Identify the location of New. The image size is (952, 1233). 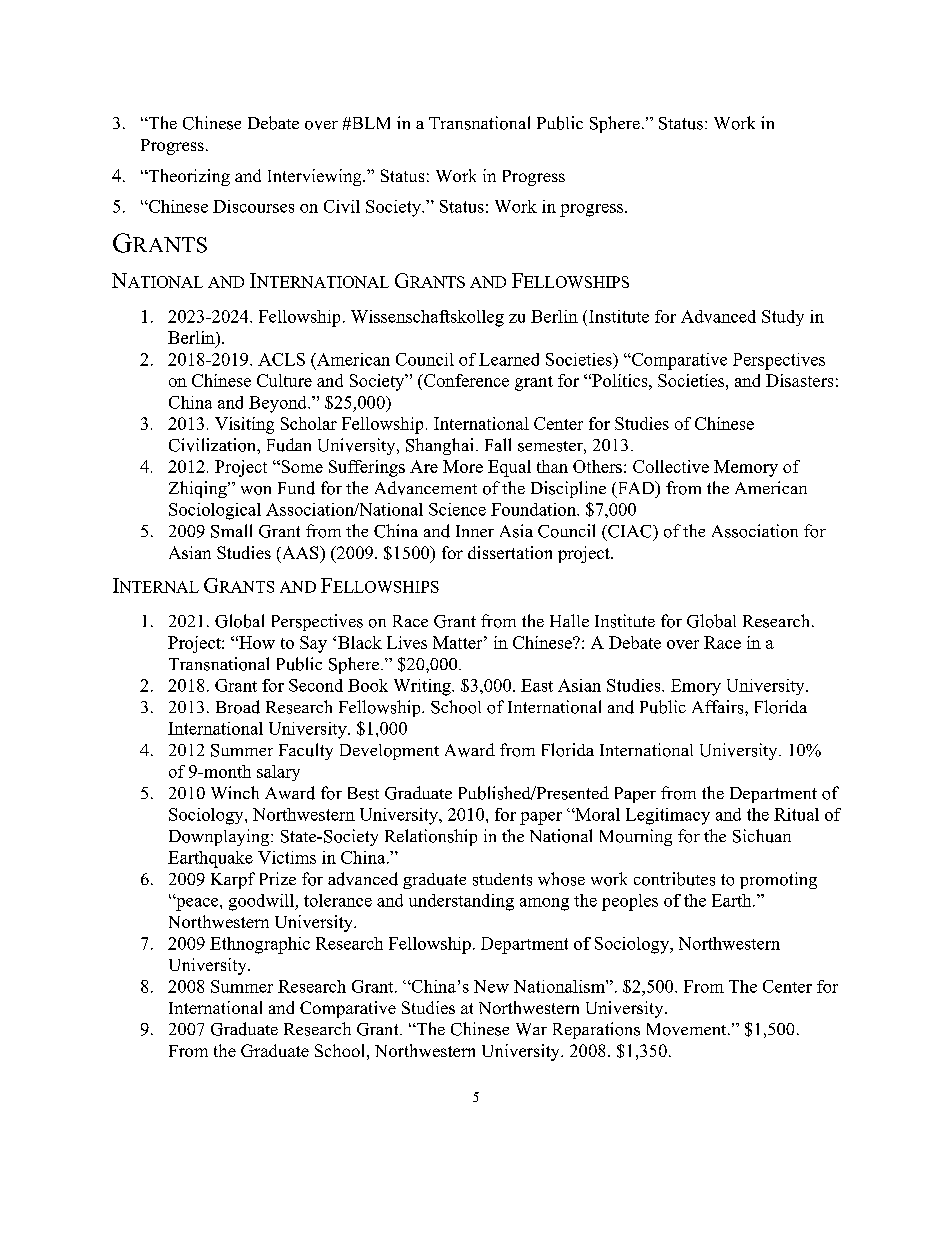
(491, 986).
